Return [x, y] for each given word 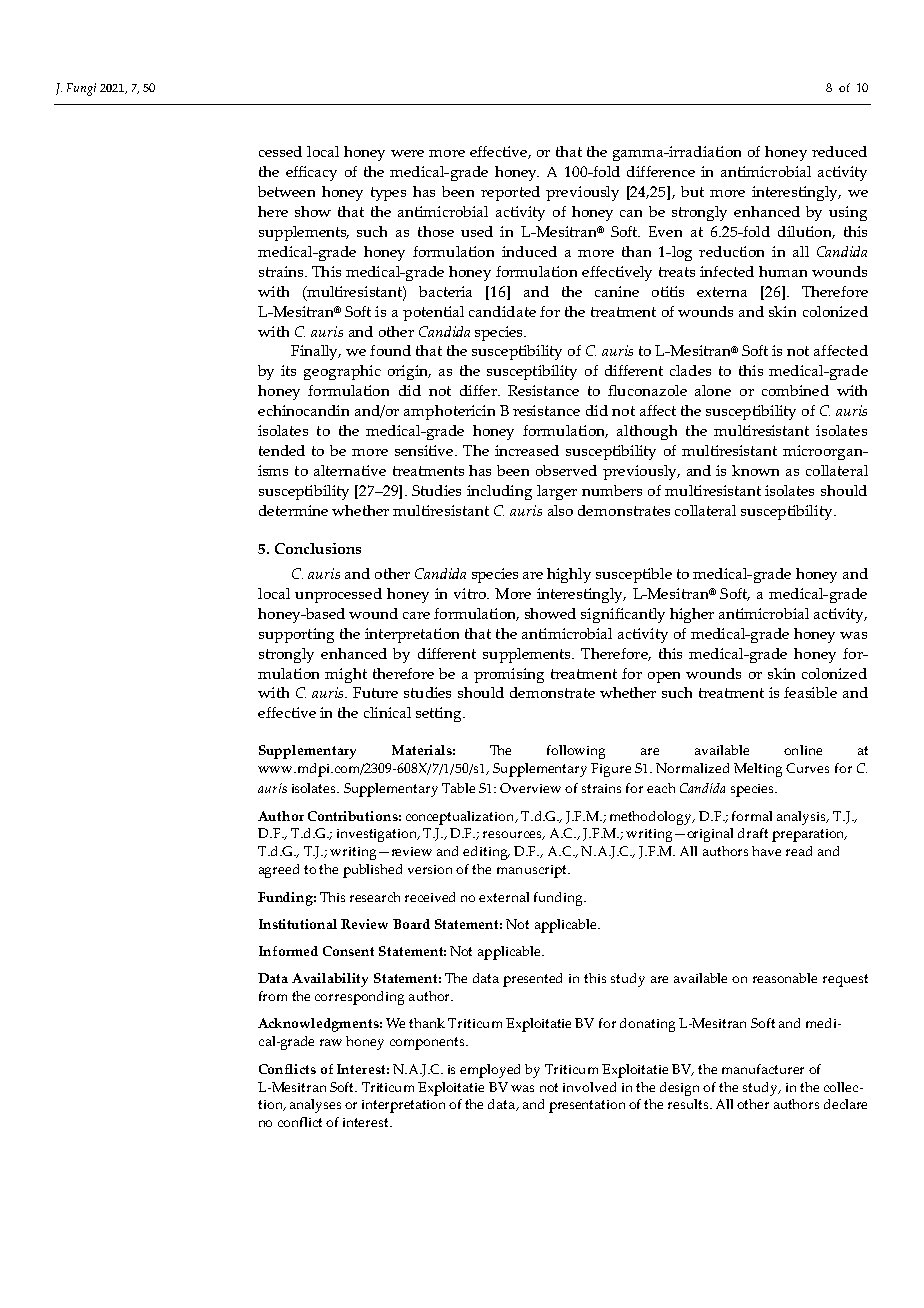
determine [293, 510]
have [766, 851]
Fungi [81, 89]
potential [433, 313]
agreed [279, 871]
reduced [839, 151]
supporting [296, 635]
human [783, 271]
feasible [810, 692]
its [288, 370]
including [499, 492]
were [407, 153]
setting [440, 714]
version [430, 869]
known [755, 470]
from [273, 996]
